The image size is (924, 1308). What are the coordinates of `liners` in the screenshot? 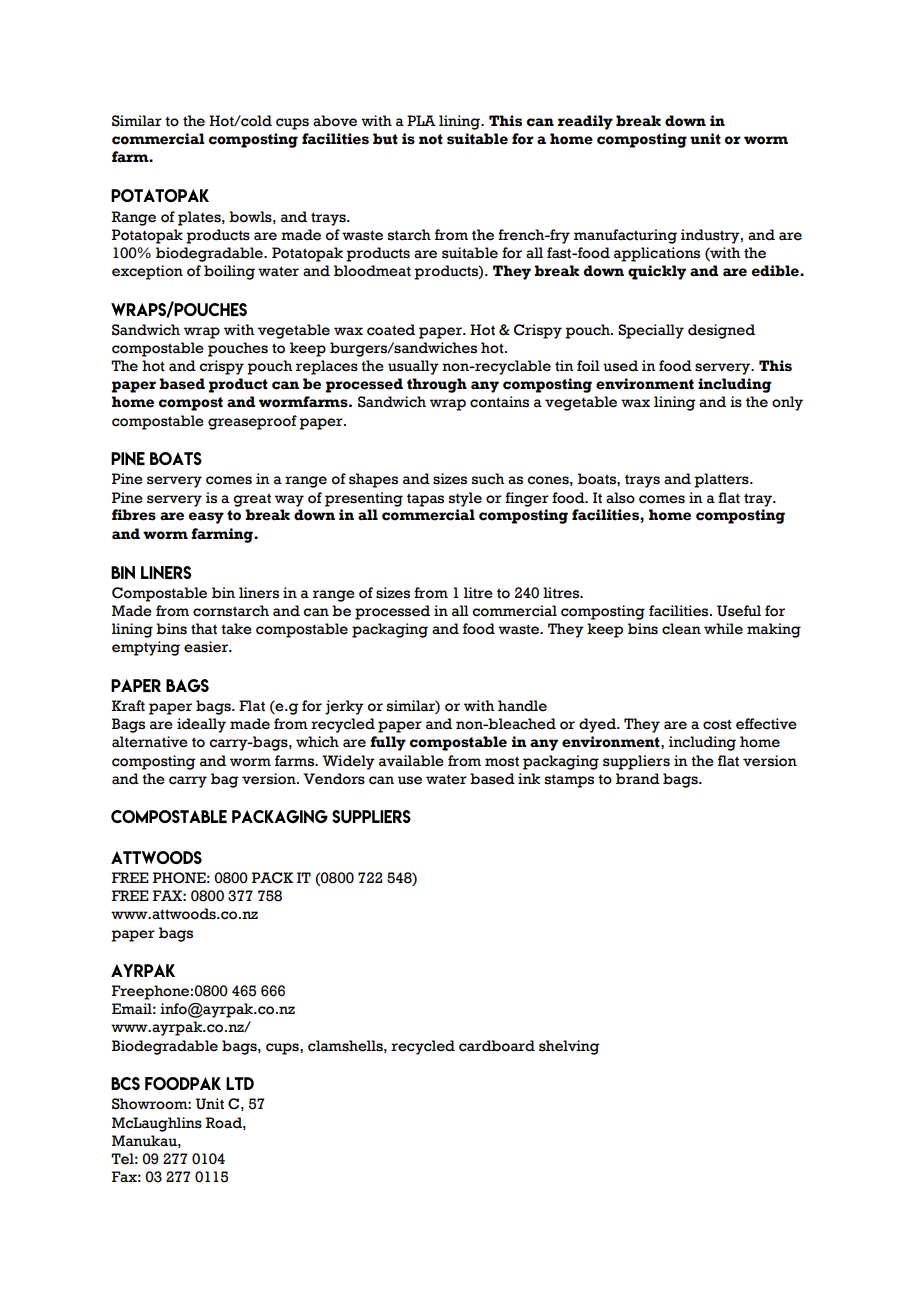 It's located at (259, 593).
